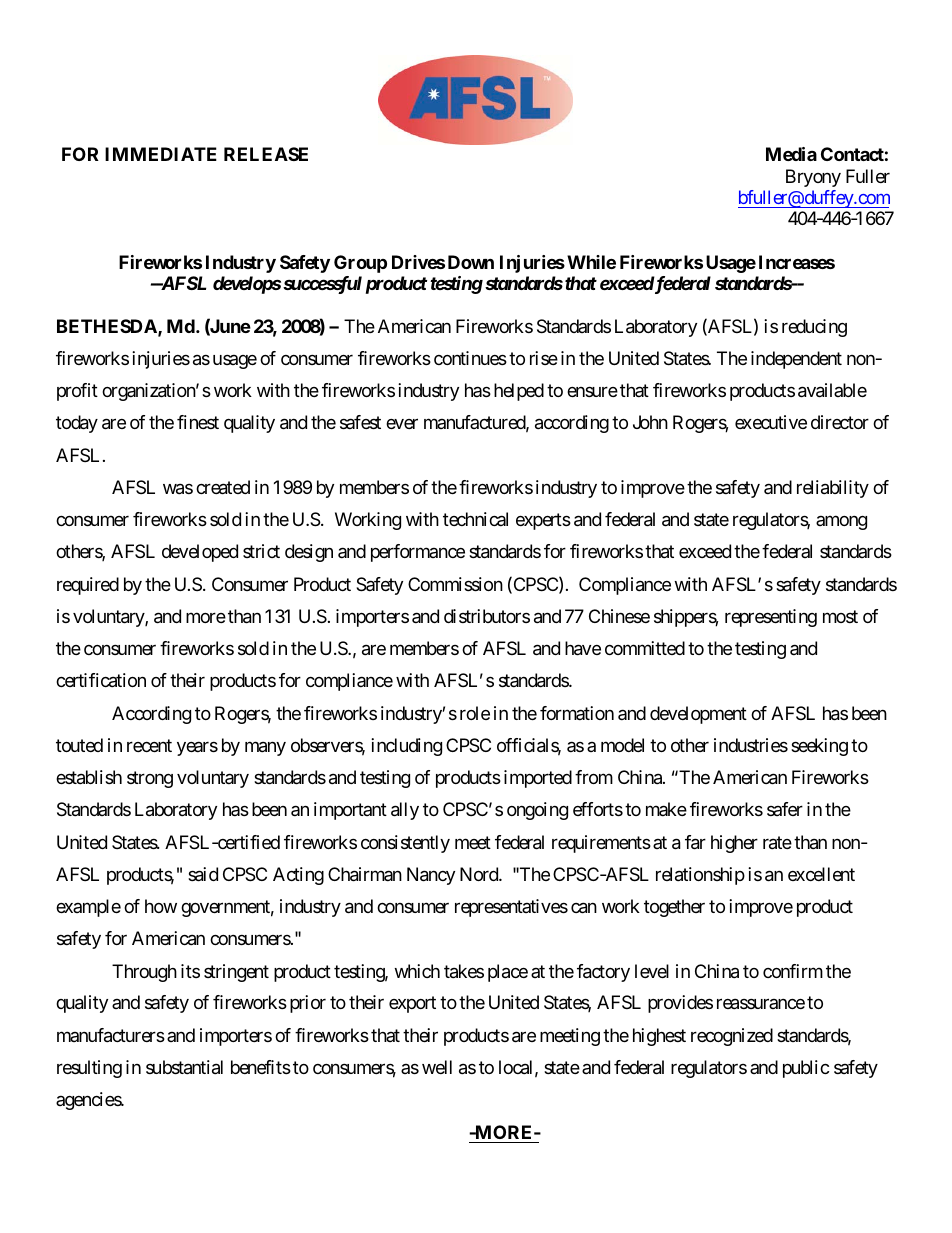 This image has width=952, height=1233. I want to click on Commission, so click(455, 584).
